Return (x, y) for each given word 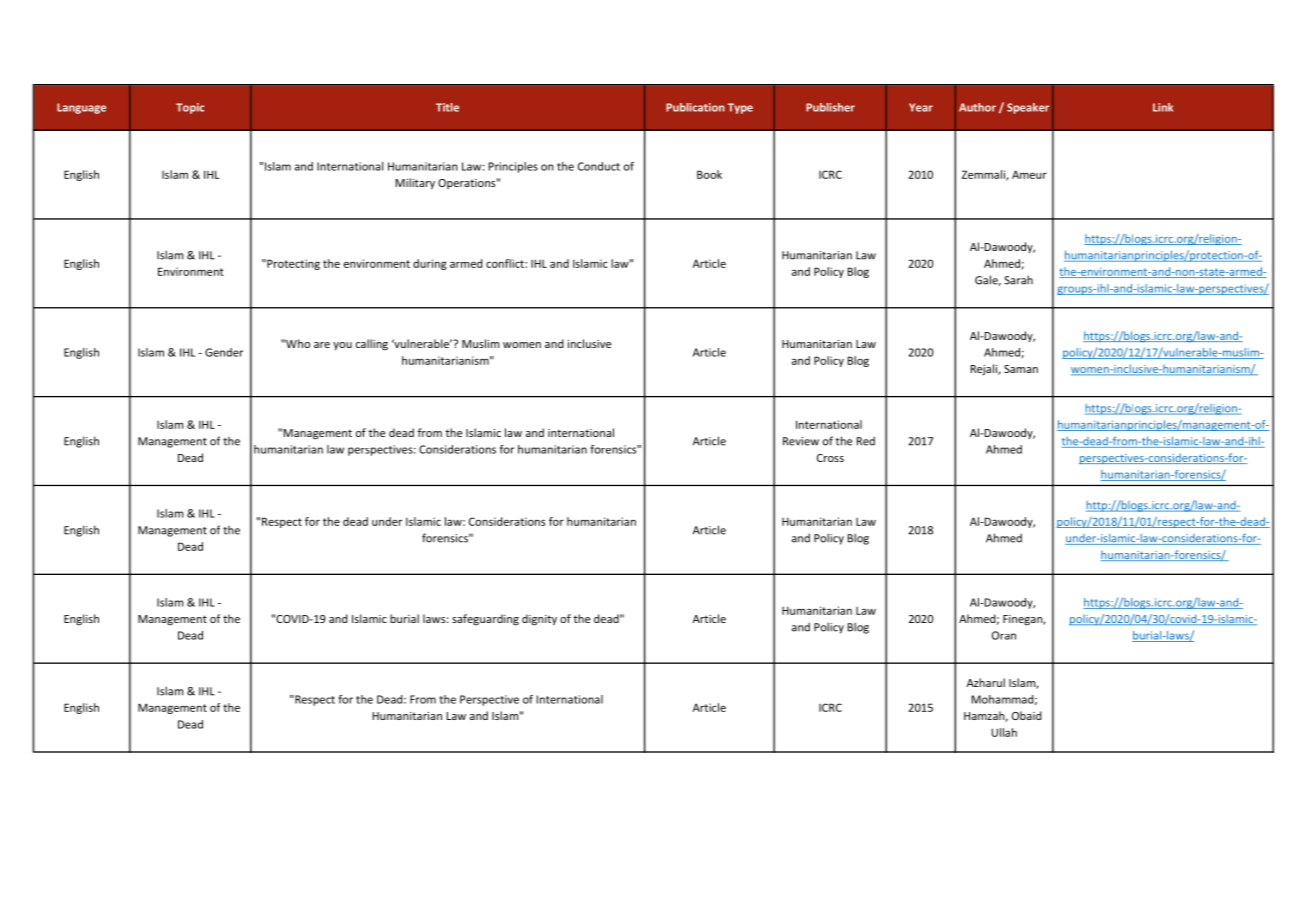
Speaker (1028, 108)
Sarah (1018, 280)
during (430, 264)
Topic (190, 108)
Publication (695, 107)
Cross (830, 458)
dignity (539, 620)
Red (866, 441)
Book (709, 174)
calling (372, 345)
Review (801, 441)
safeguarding (485, 620)
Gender (224, 352)
